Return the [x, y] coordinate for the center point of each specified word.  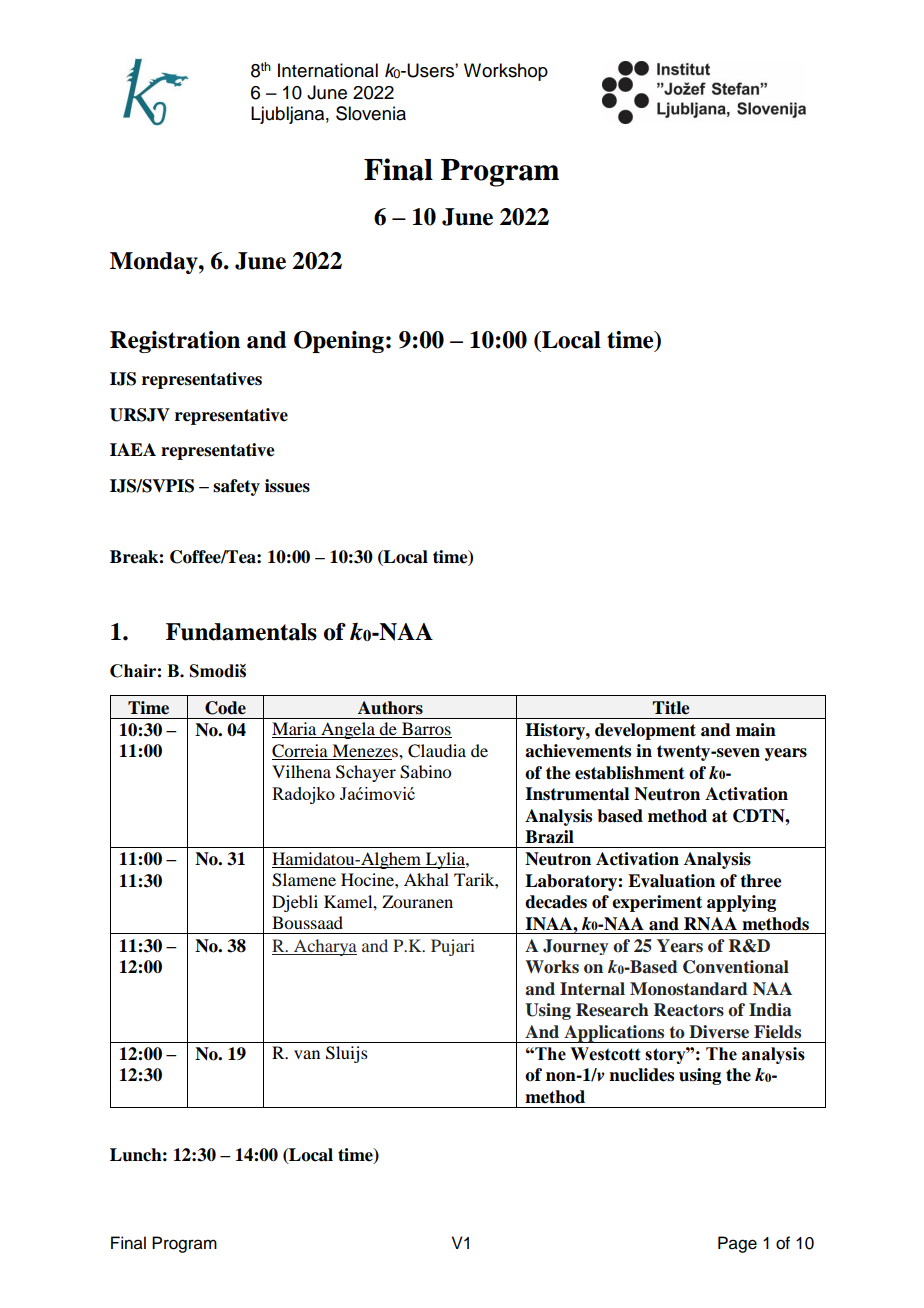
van [307, 1054]
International [328, 70]
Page [737, 1244]
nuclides [641, 1075]
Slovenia [371, 113]
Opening [339, 342]
